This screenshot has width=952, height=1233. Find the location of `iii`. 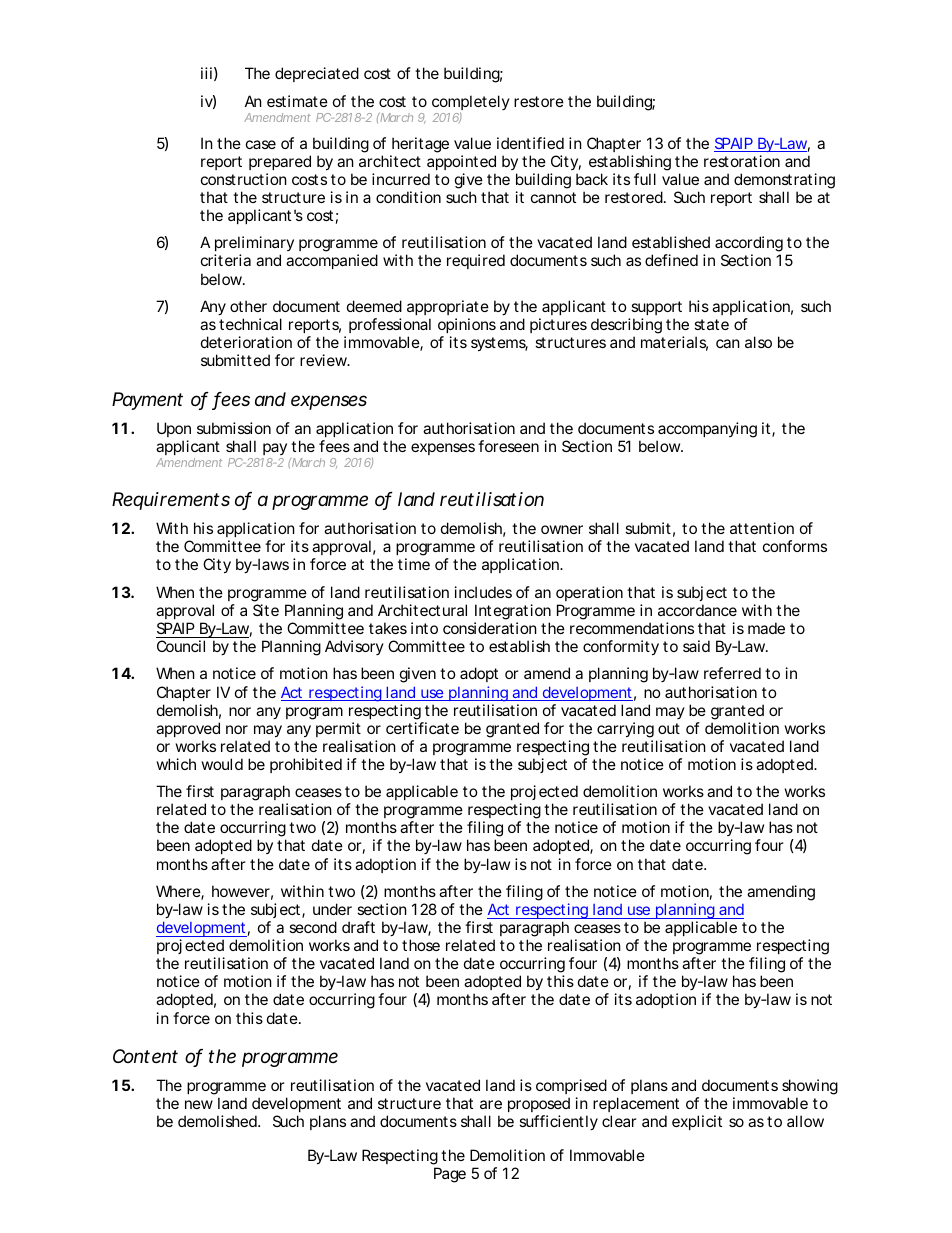

iii is located at coordinates (206, 73).
